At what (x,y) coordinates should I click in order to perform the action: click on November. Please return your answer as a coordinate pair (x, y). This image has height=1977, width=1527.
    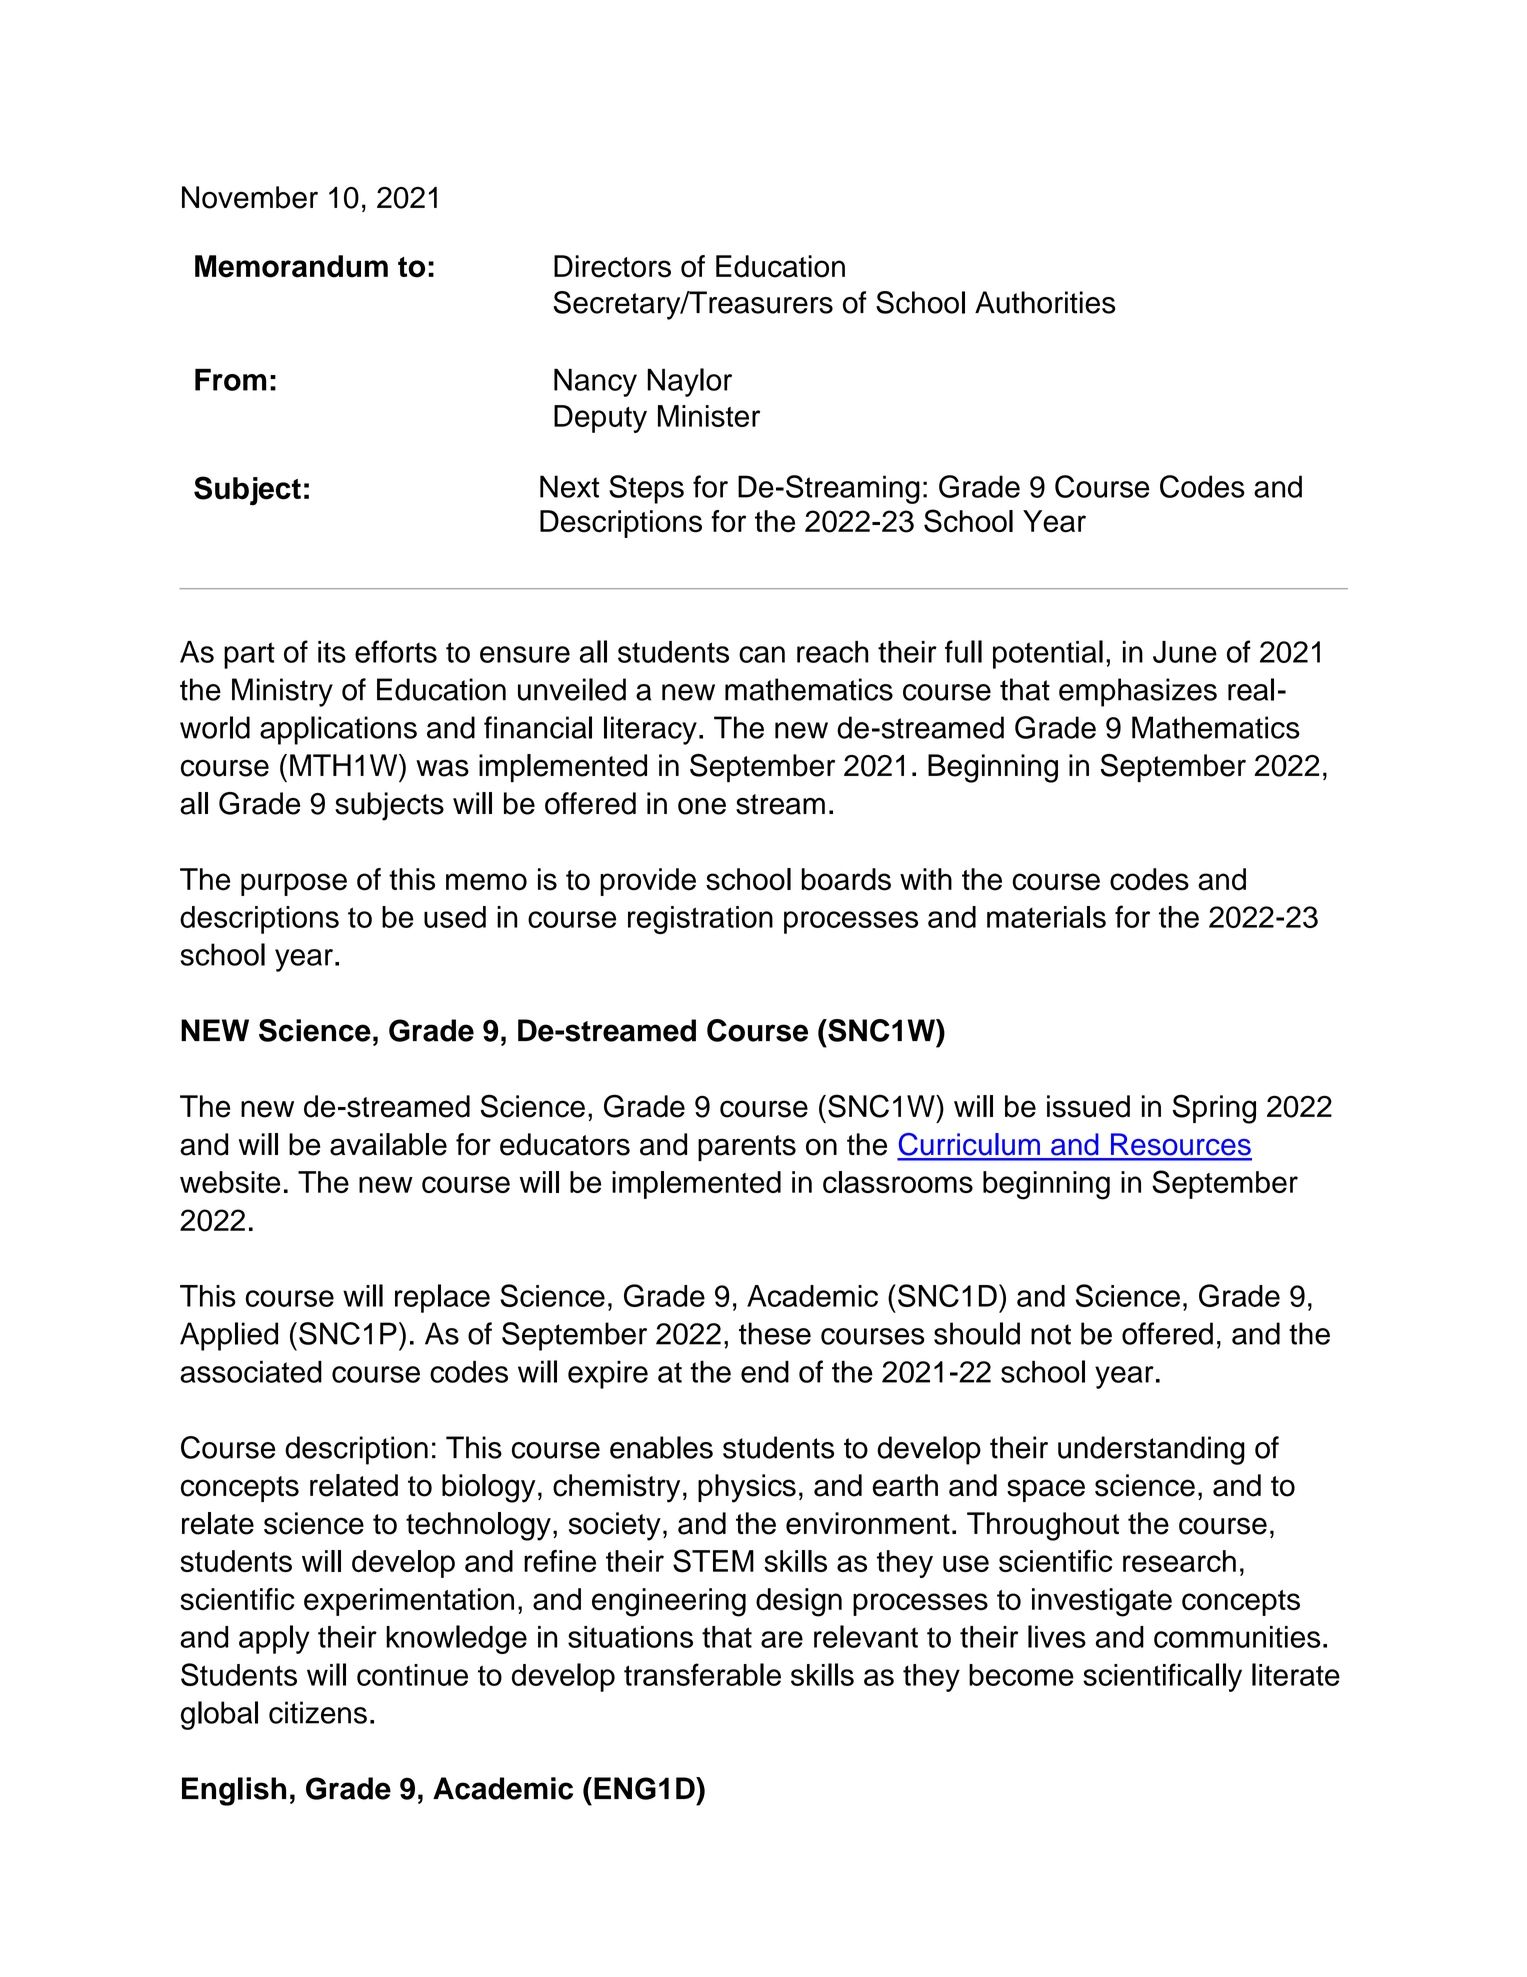
    Looking at the image, I should click on (250, 197).
